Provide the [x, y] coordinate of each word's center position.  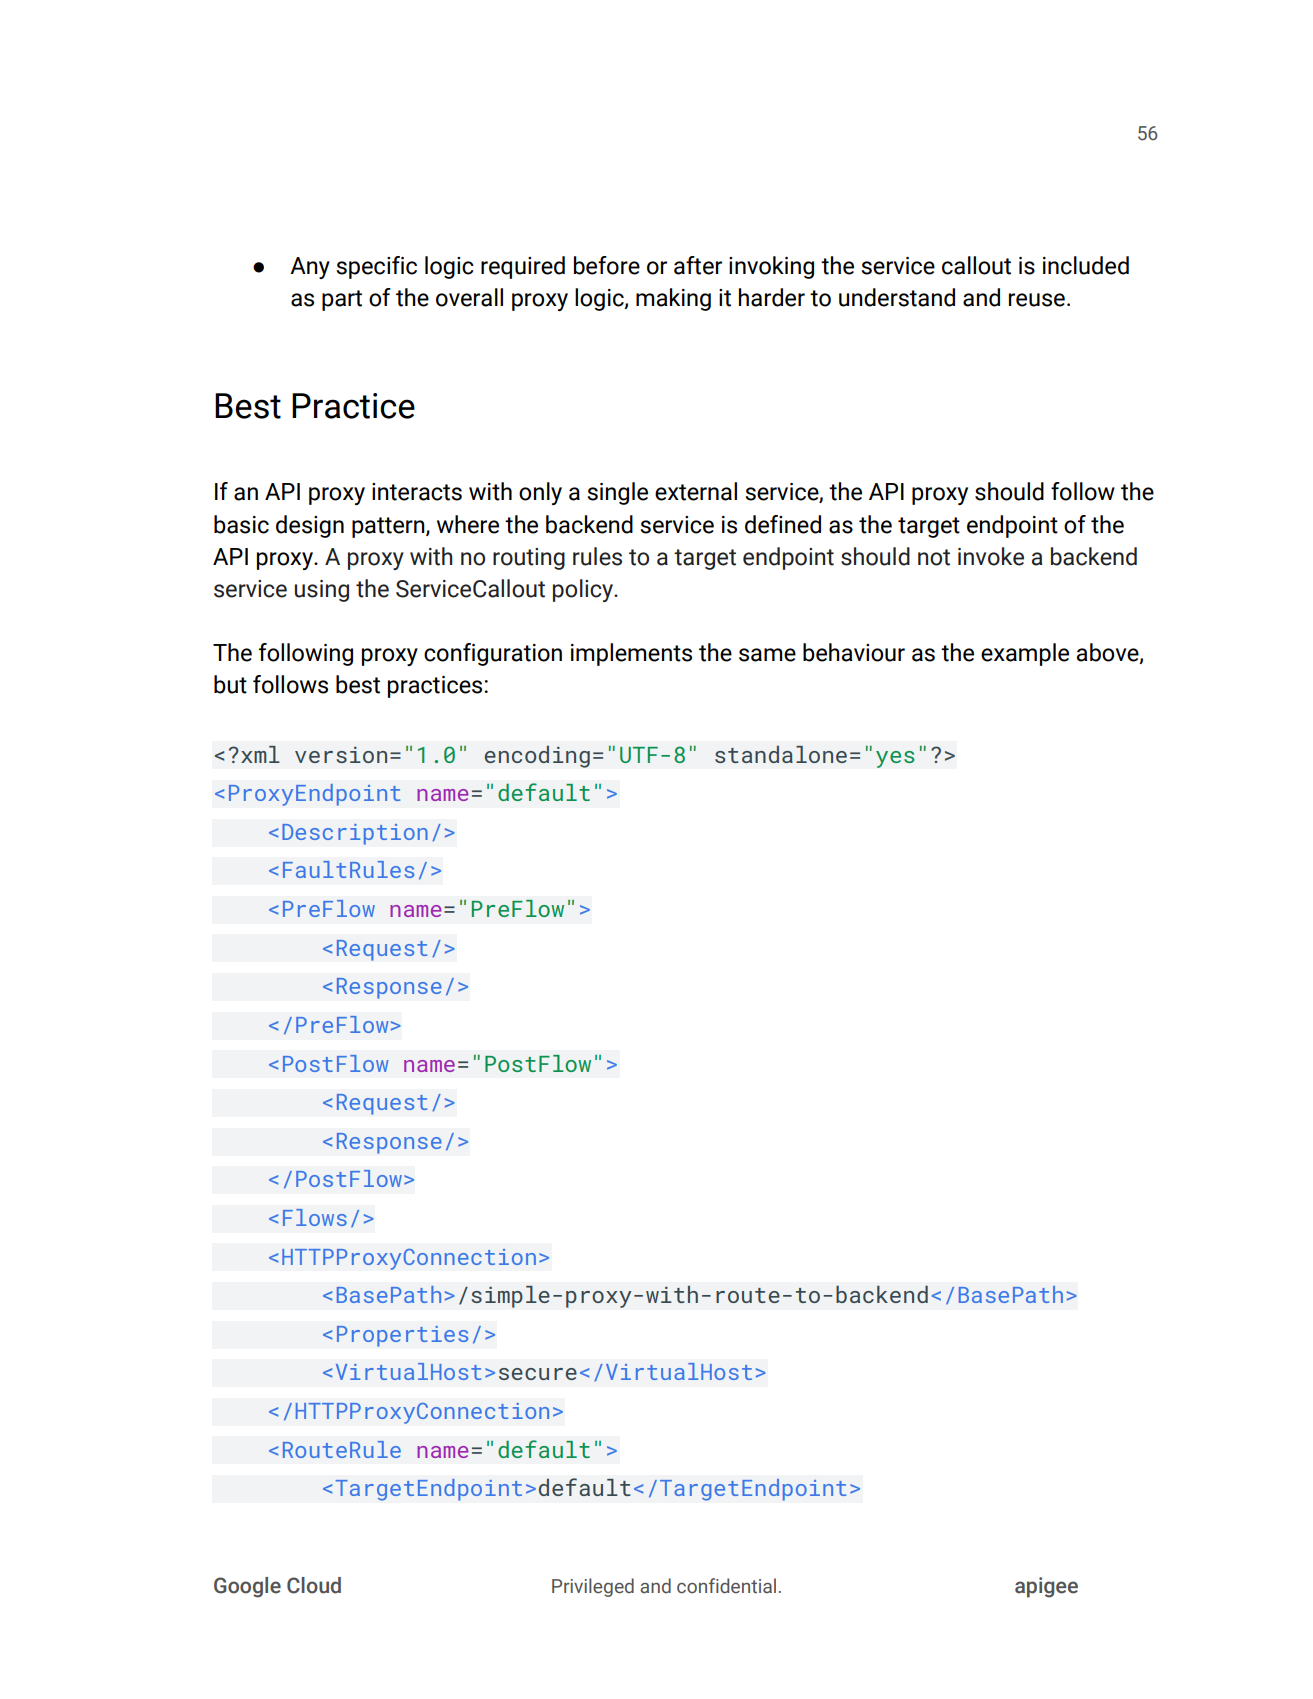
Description [355, 834]
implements [631, 654]
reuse [1037, 300]
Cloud [314, 1585]
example [1025, 654]
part [342, 300]
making [673, 299]
